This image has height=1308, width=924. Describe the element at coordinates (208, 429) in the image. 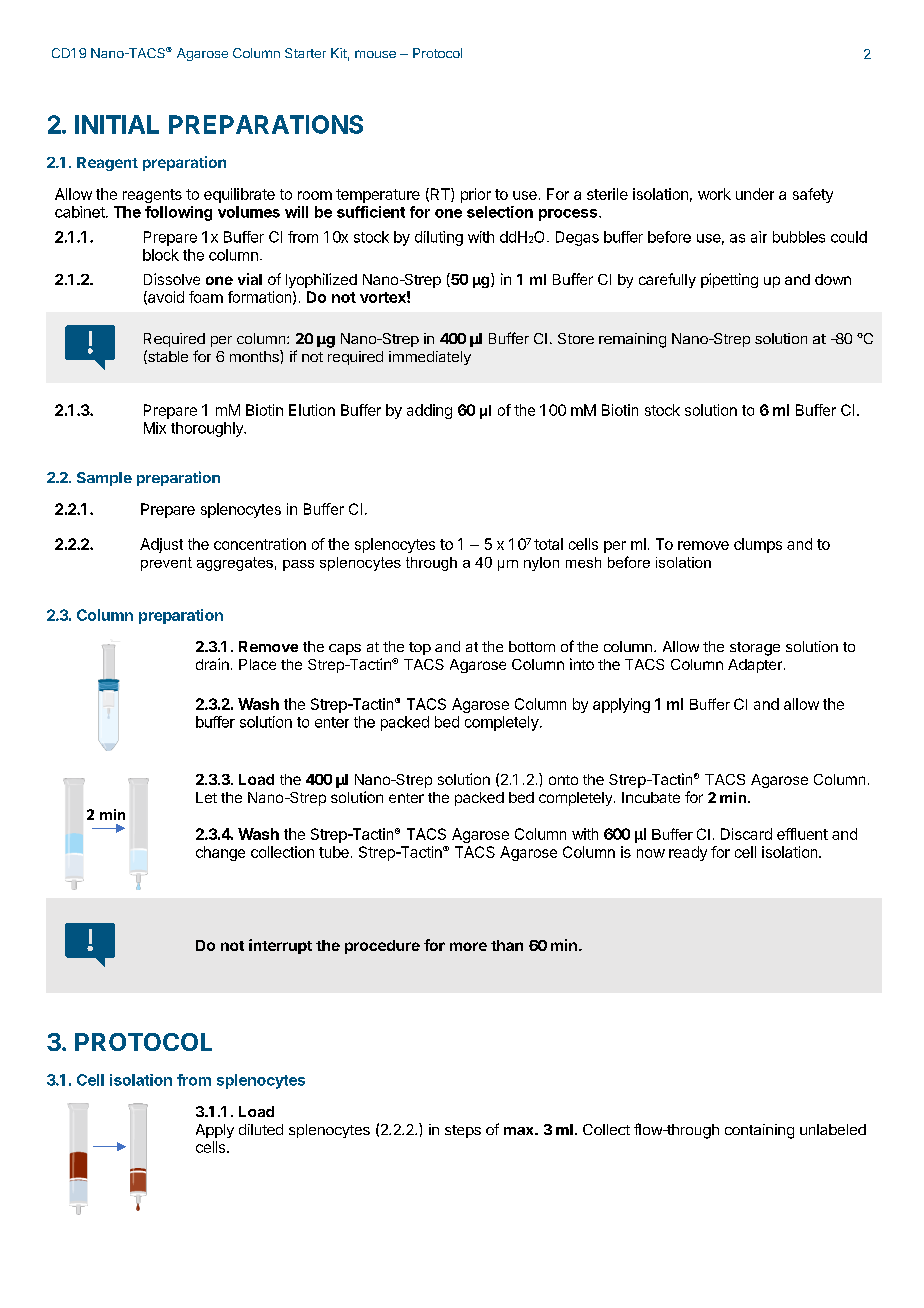

I see `thoroughly` at that location.
